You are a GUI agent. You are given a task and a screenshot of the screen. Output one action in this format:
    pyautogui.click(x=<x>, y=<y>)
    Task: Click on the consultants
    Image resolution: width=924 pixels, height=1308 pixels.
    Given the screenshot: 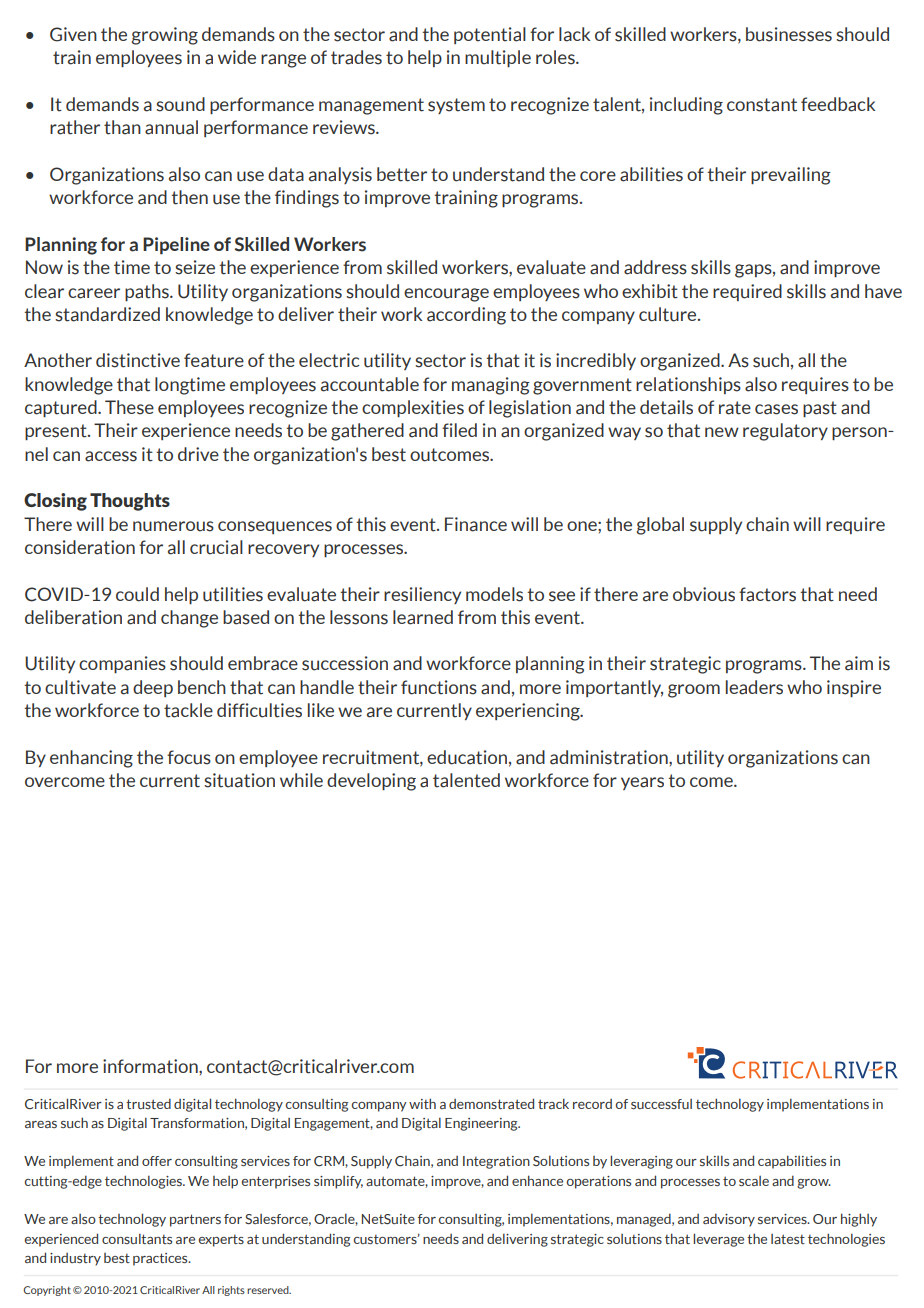 What is the action you would take?
    pyautogui.click(x=137, y=1238)
